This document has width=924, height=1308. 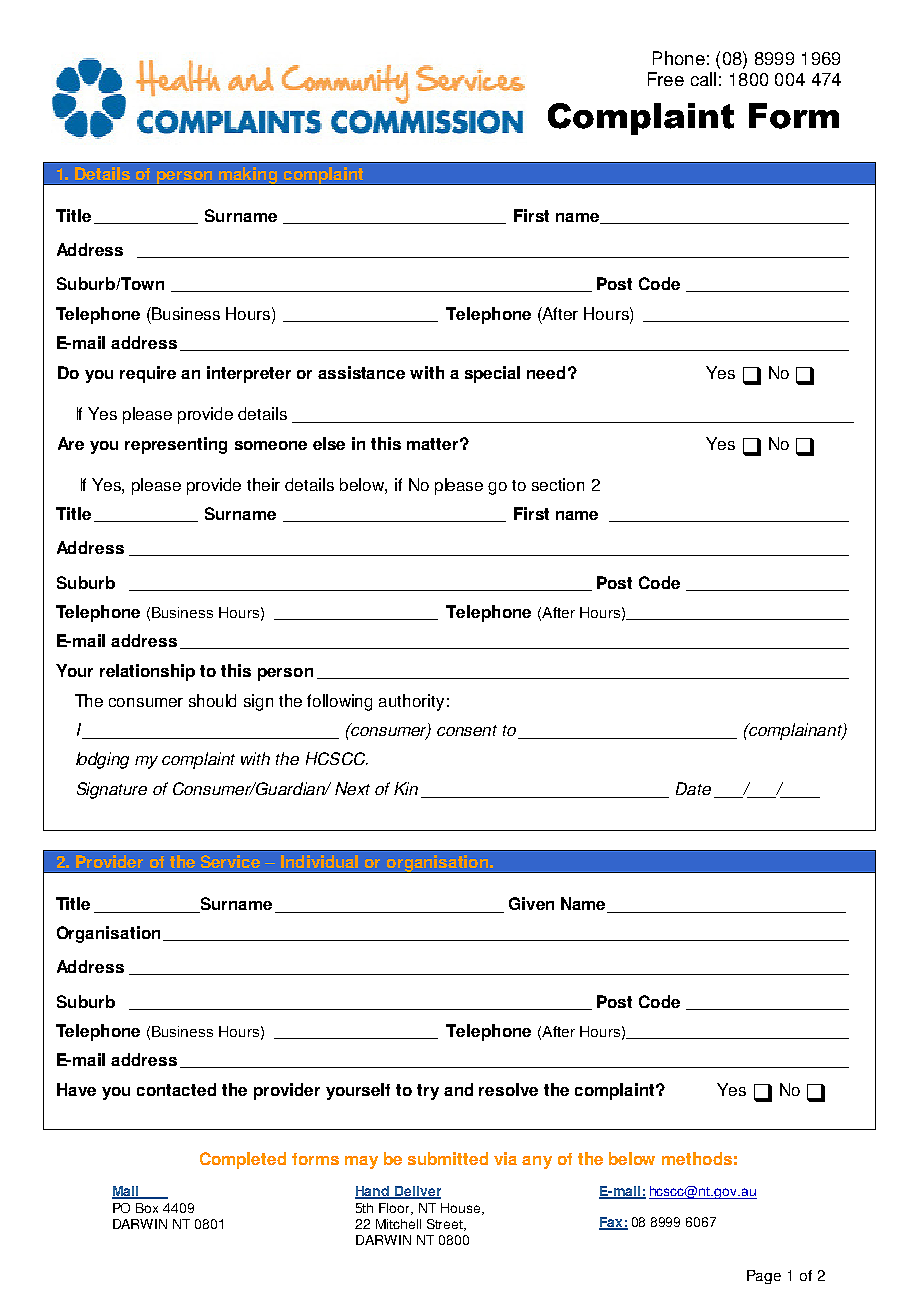 What do you see at coordinates (148, 374) in the document?
I see `require` at bounding box center [148, 374].
